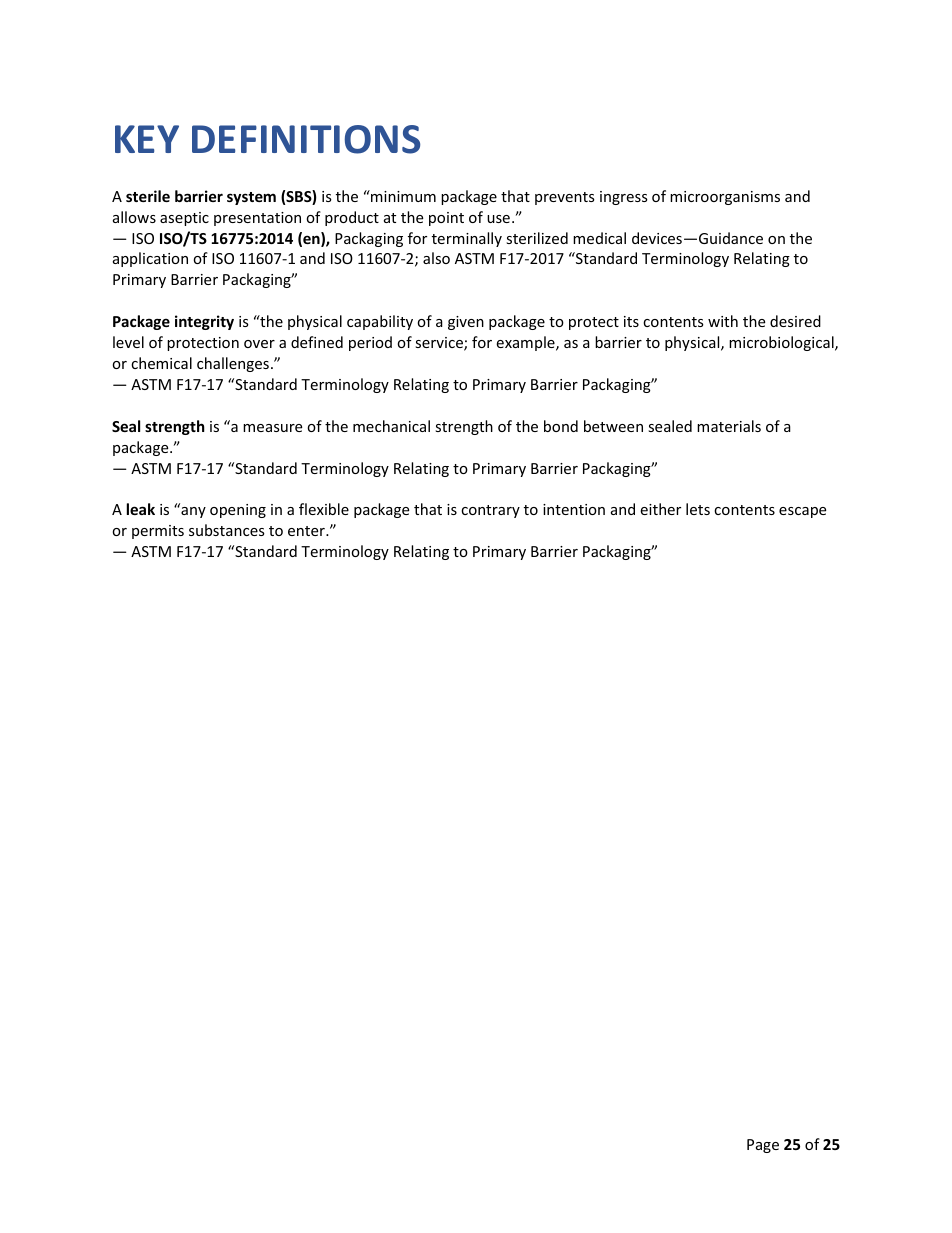  I want to click on escape, so click(802, 512).
